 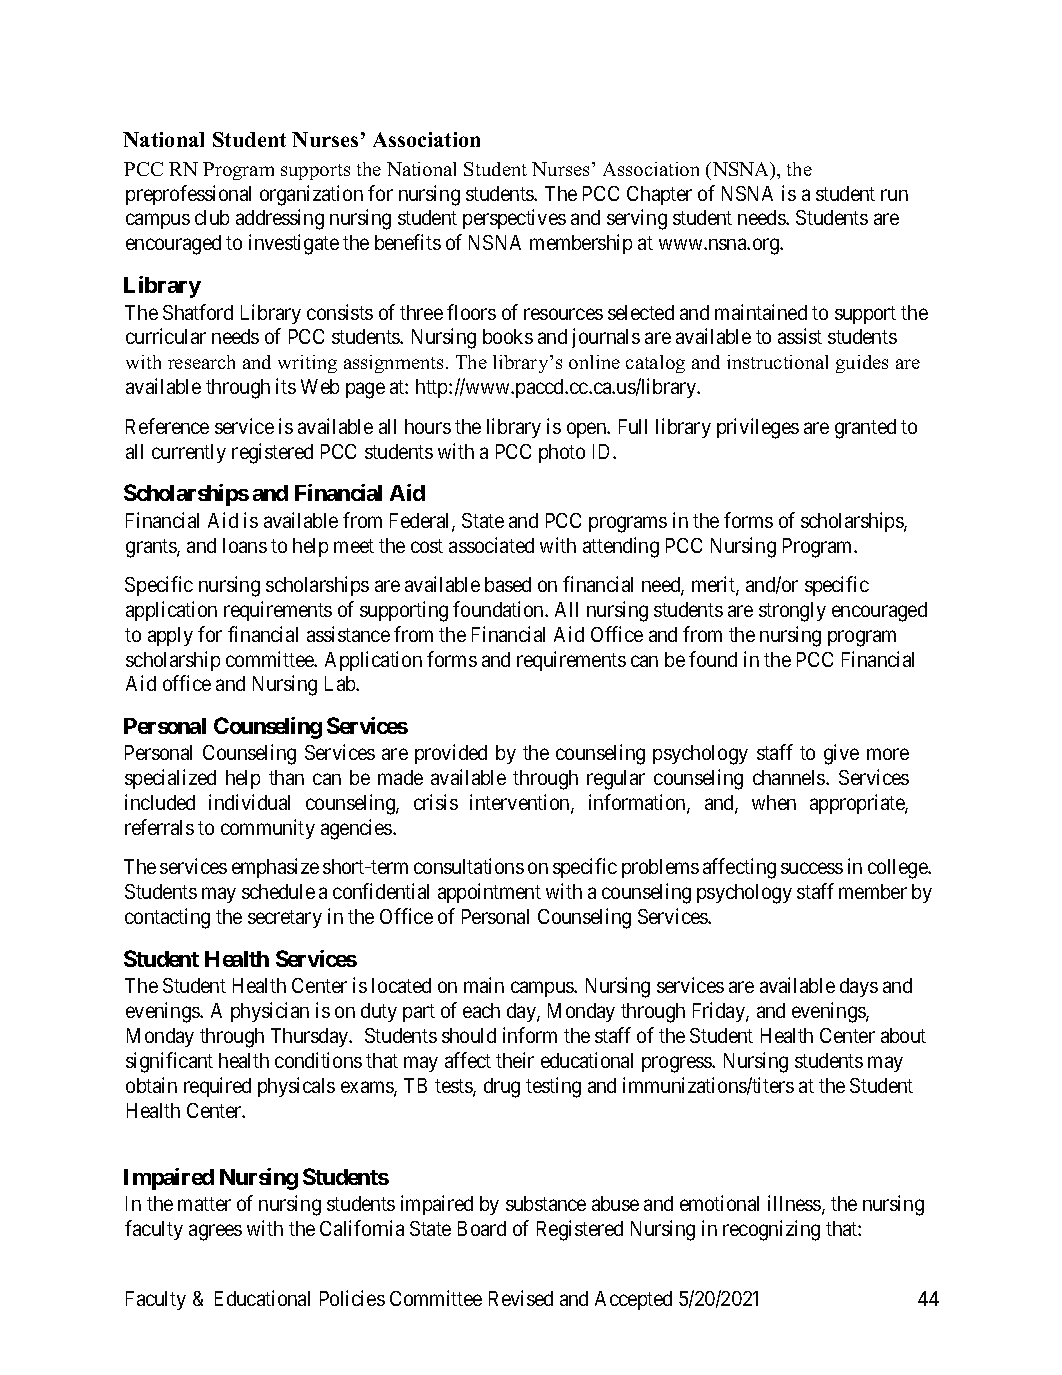 I want to click on than, so click(x=286, y=777).
